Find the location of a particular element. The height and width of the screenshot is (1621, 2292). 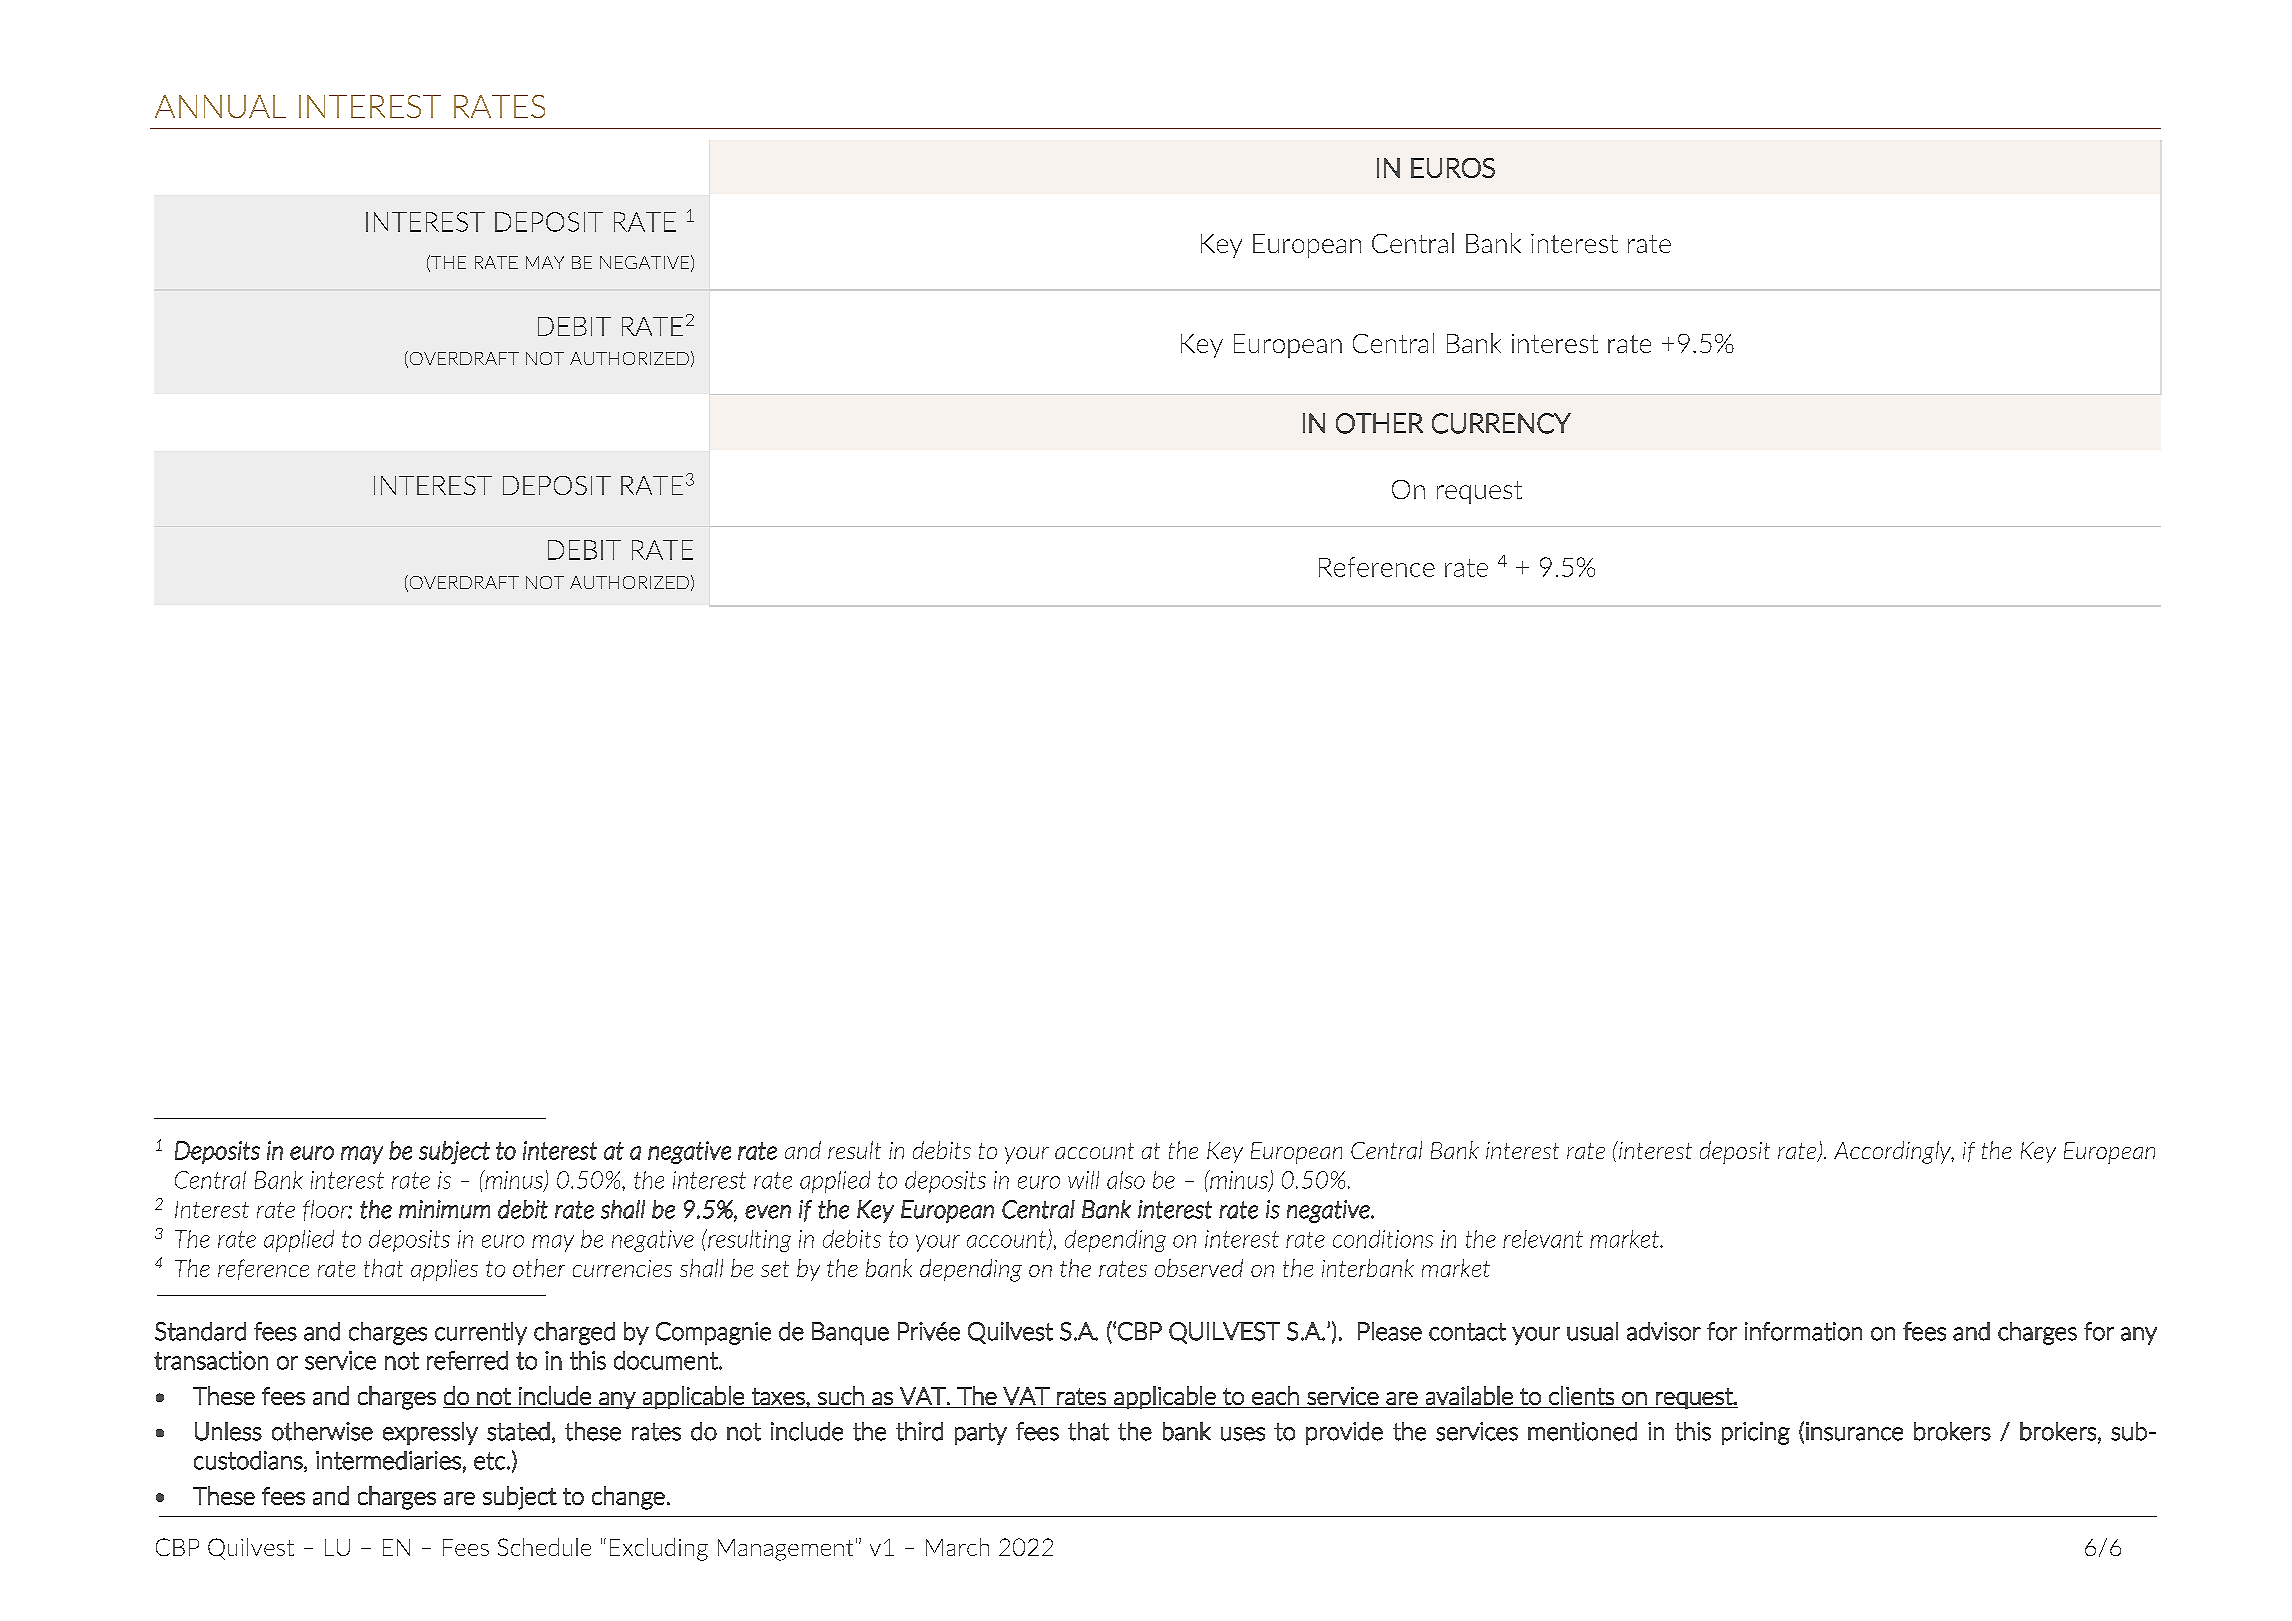

relevant is located at coordinates (1543, 1239).
